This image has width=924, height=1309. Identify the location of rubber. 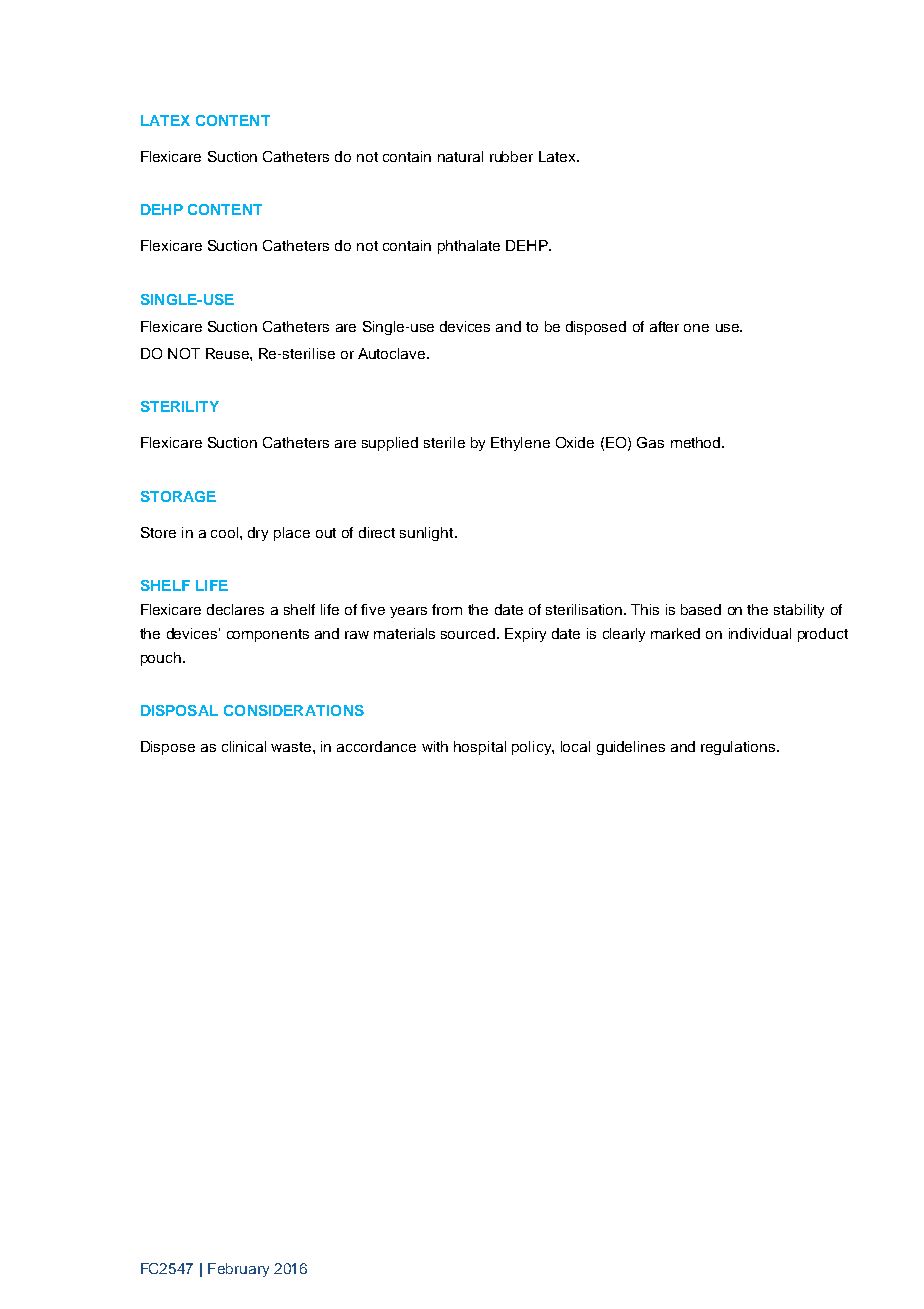
(511, 156).
